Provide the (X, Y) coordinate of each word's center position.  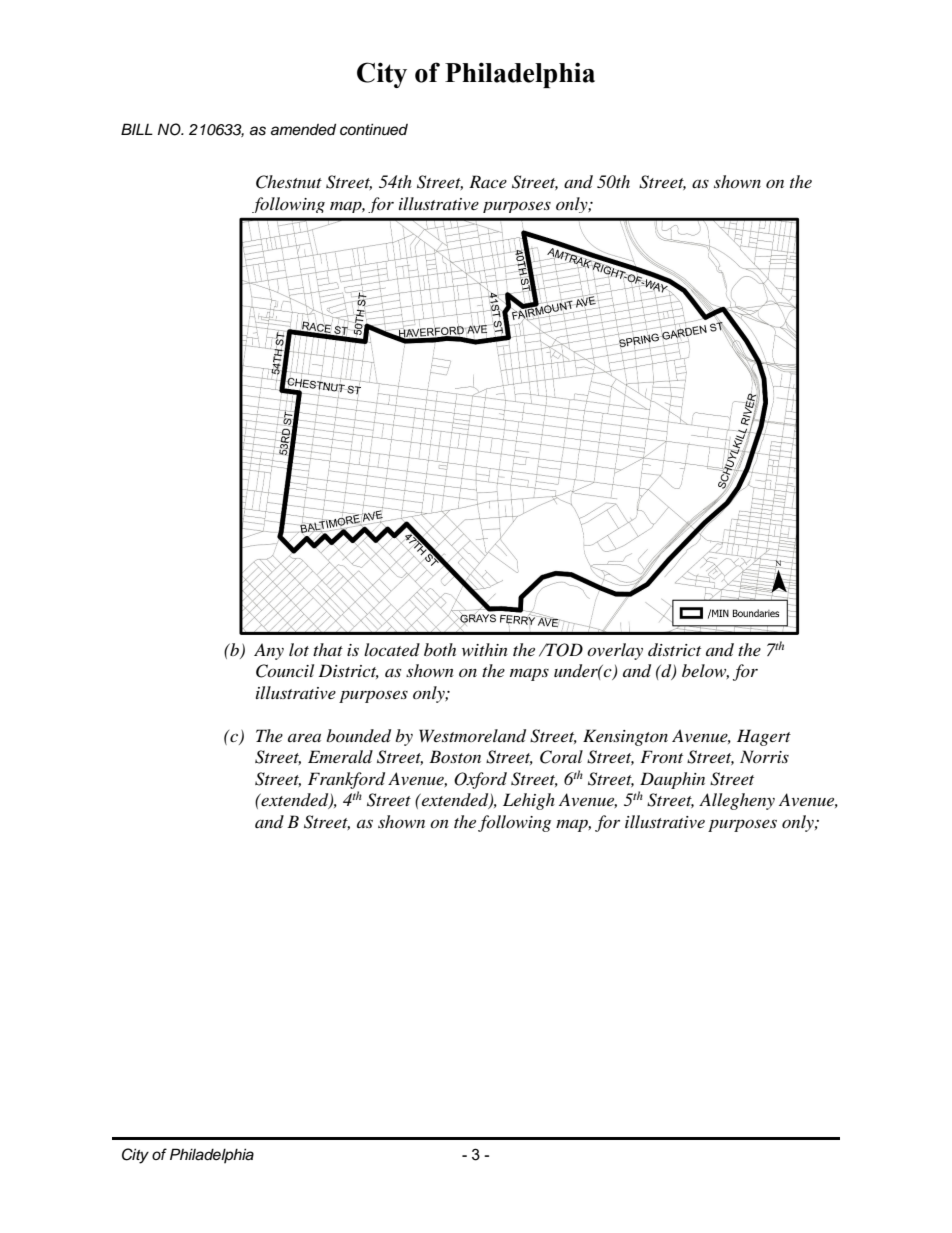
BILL (137, 129)
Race (488, 181)
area (304, 737)
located (392, 649)
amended (303, 129)
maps (529, 675)
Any (269, 651)
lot (299, 649)
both (440, 649)
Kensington (625, 737)
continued (374, 129)
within (485, 649)
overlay (615, 651)
